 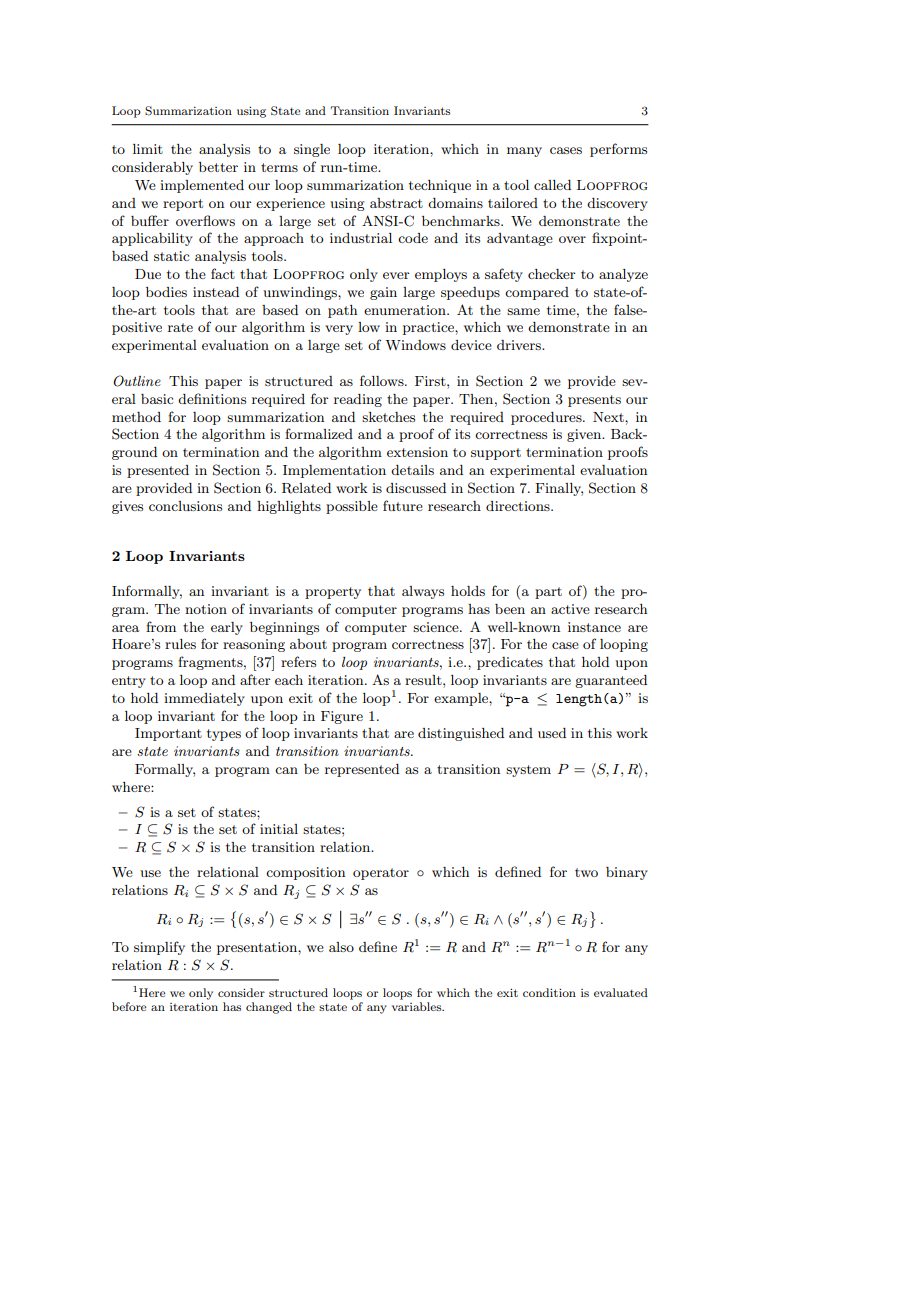 What do you see at coordinates (396, 203) in the image?
I see `abstract` at bounding box center [396, 203].
